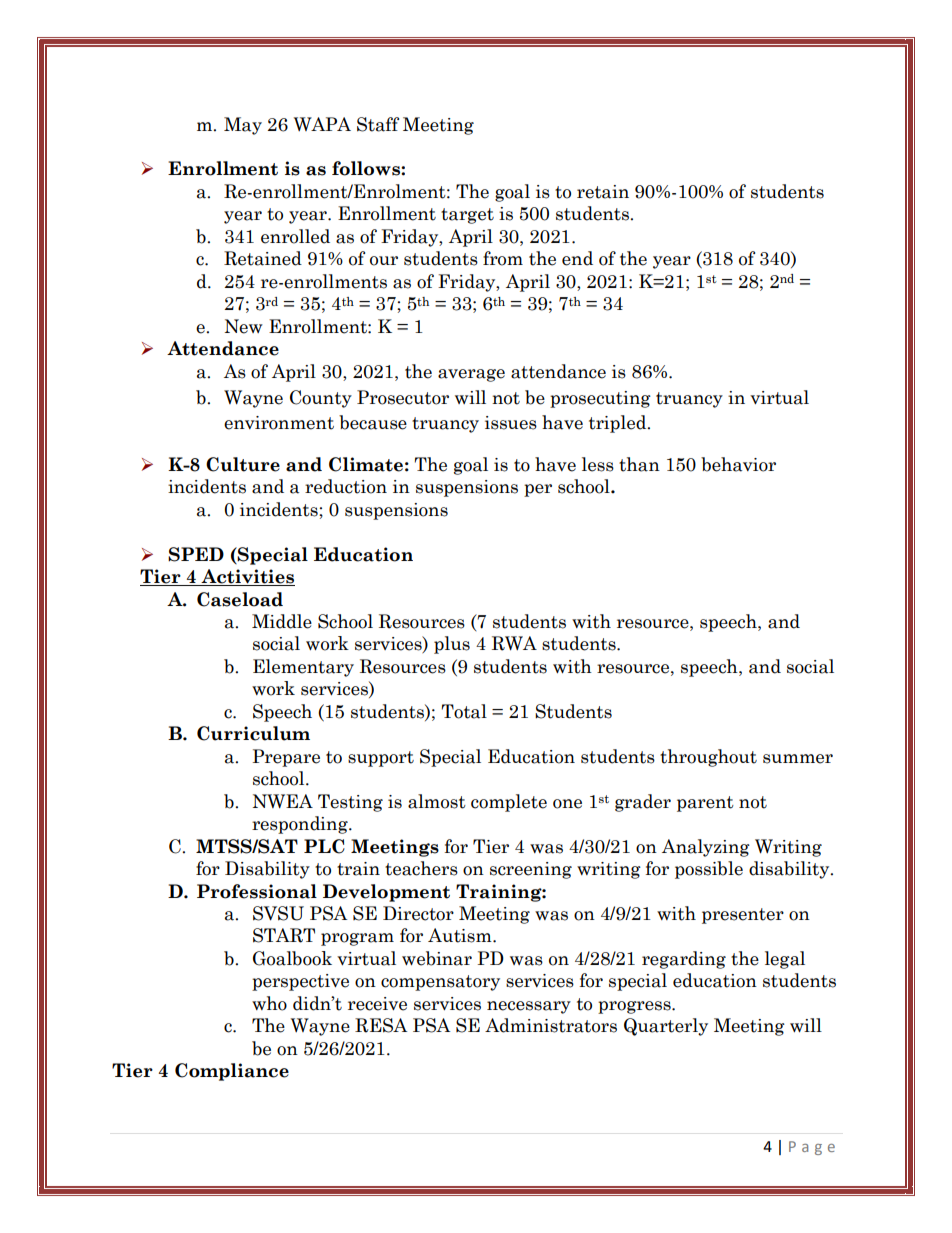 Image resolution: width=952 pixels, height=1233 pixels. I want to click on issues, so click(511, 423).
